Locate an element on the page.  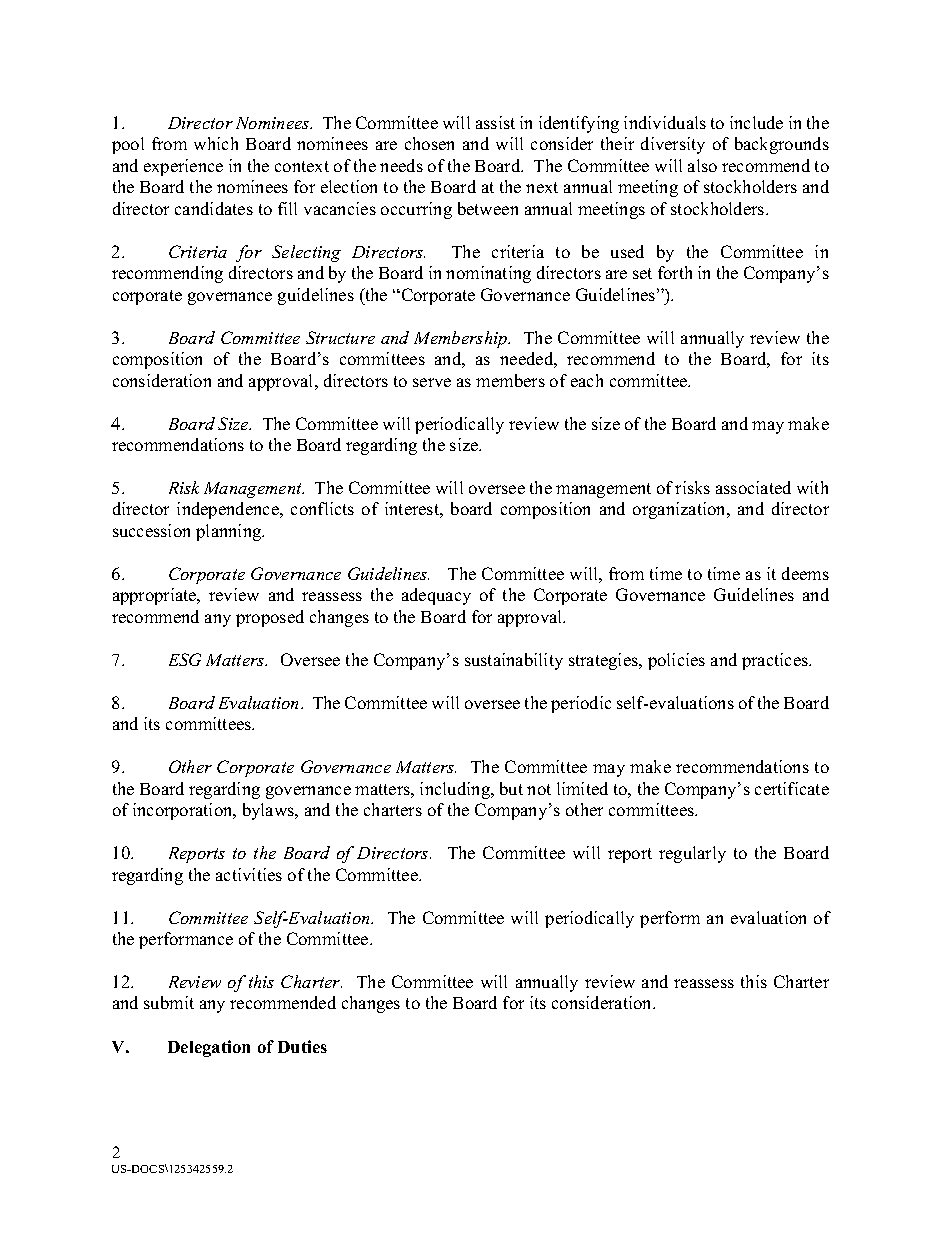
Duties is located at coordinates (302, 1046).
